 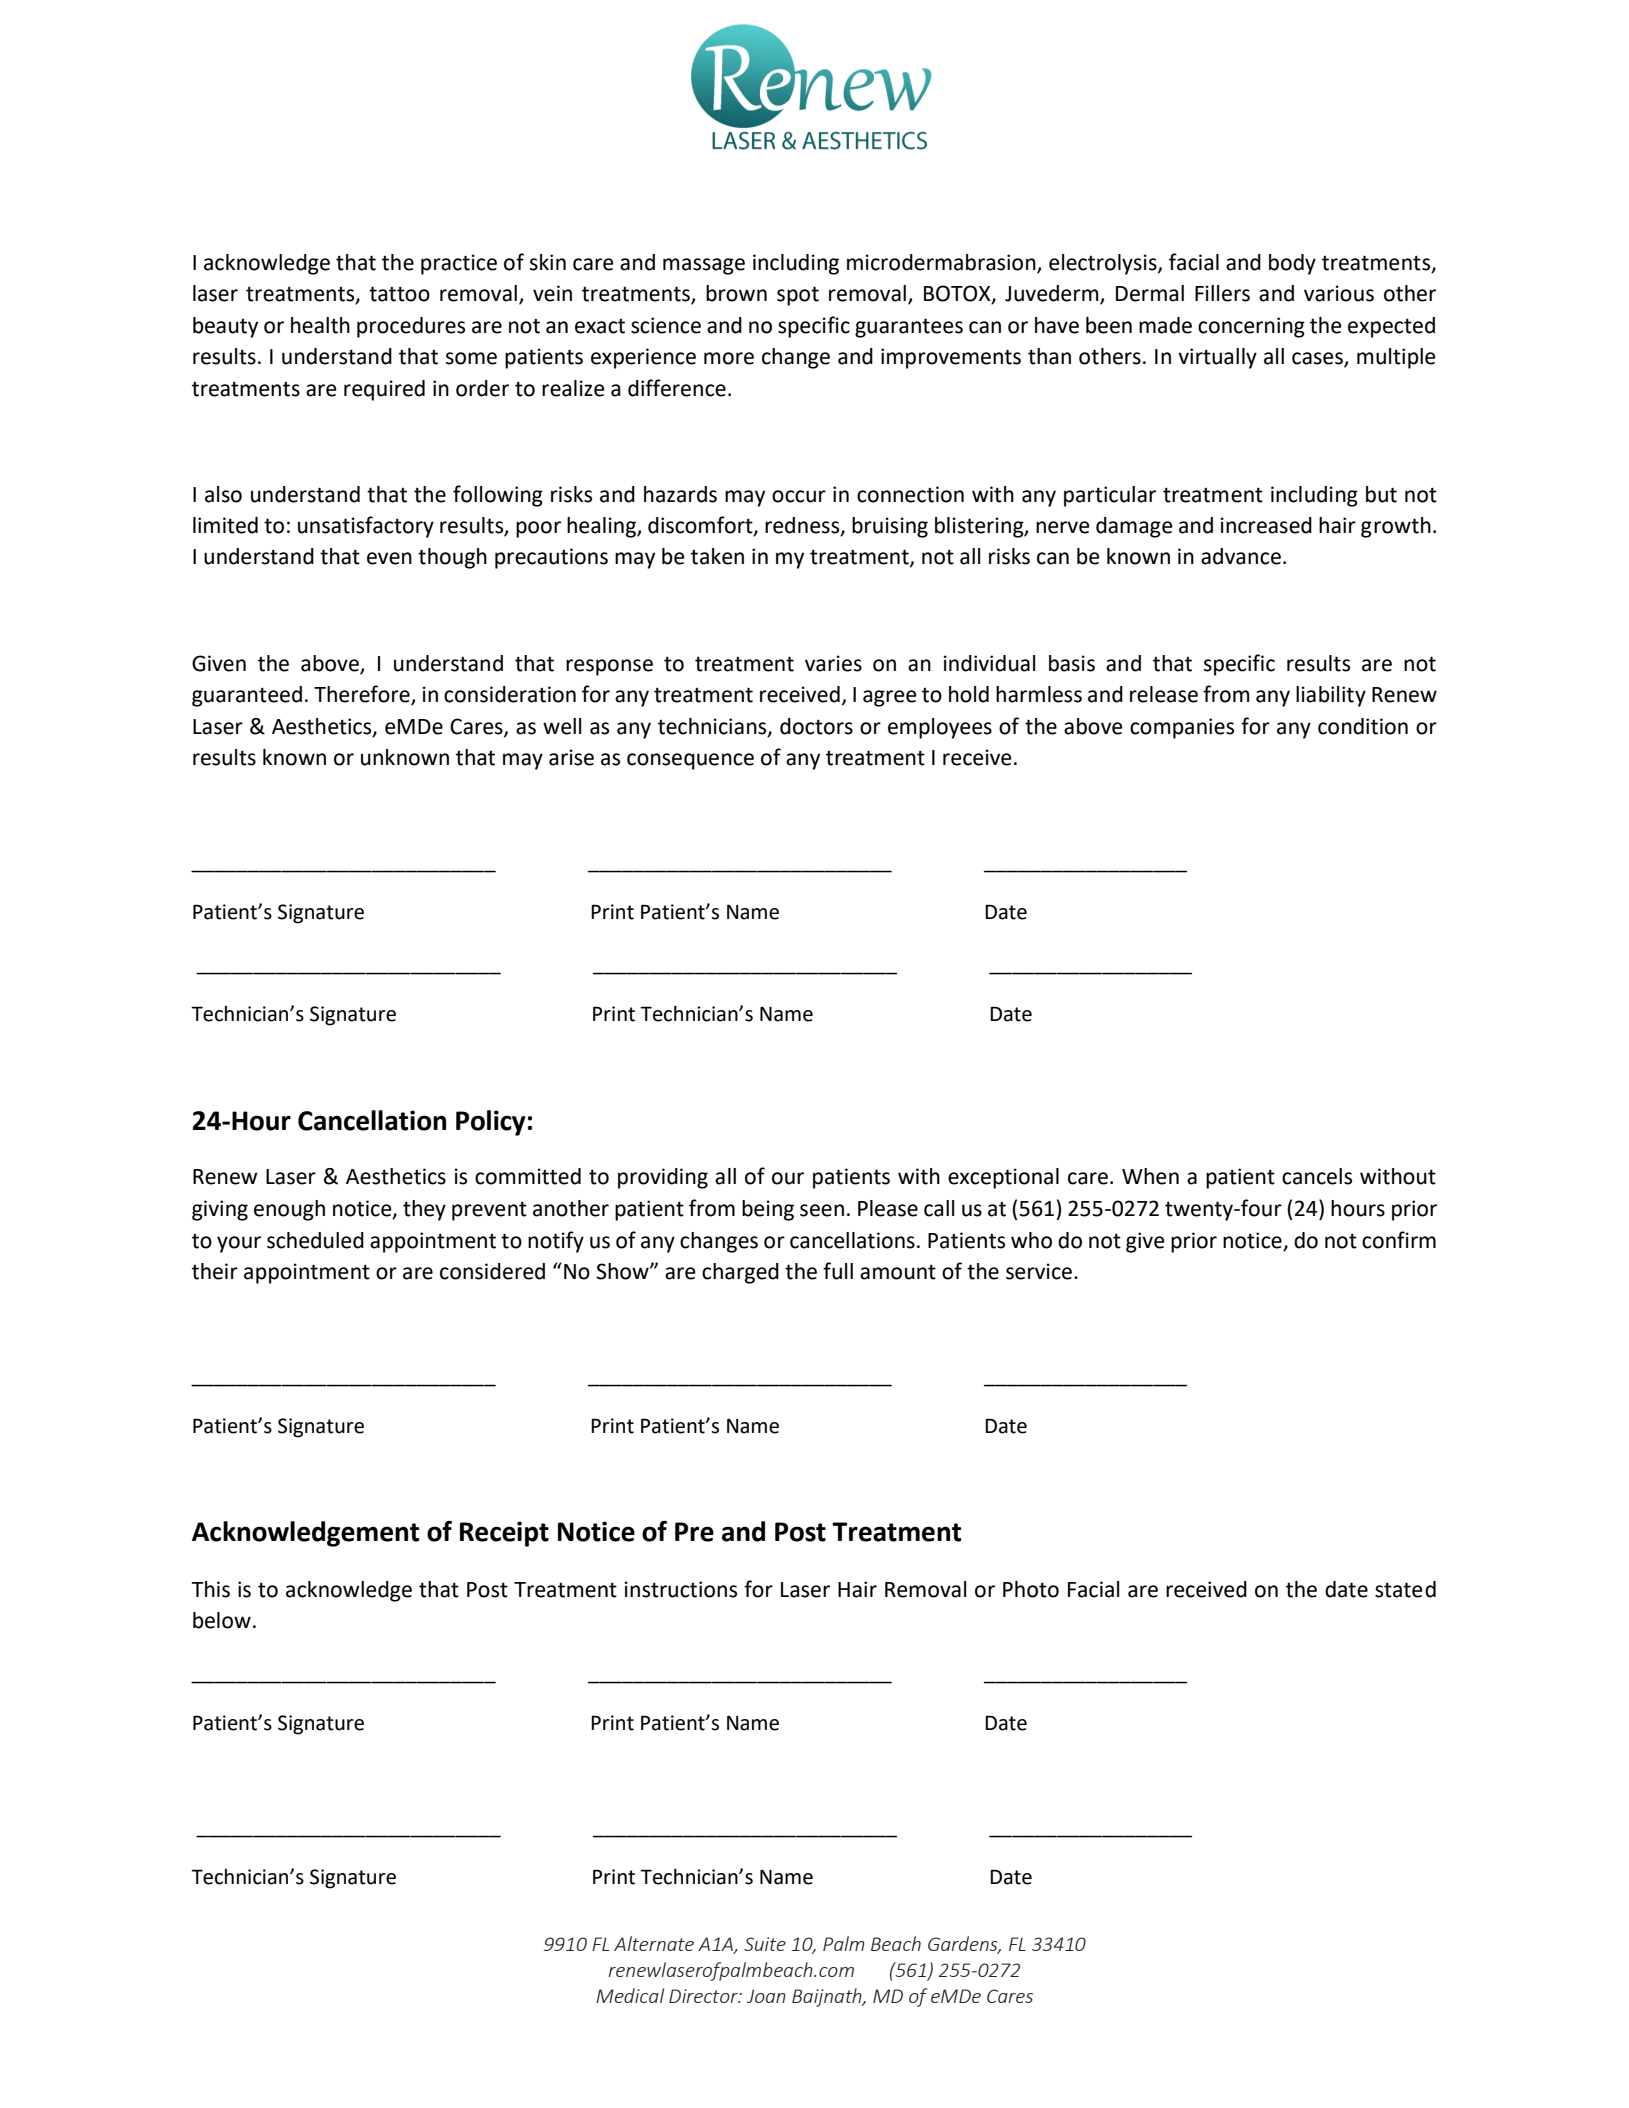 I want to click on full, so click(x=838, y=1271).
